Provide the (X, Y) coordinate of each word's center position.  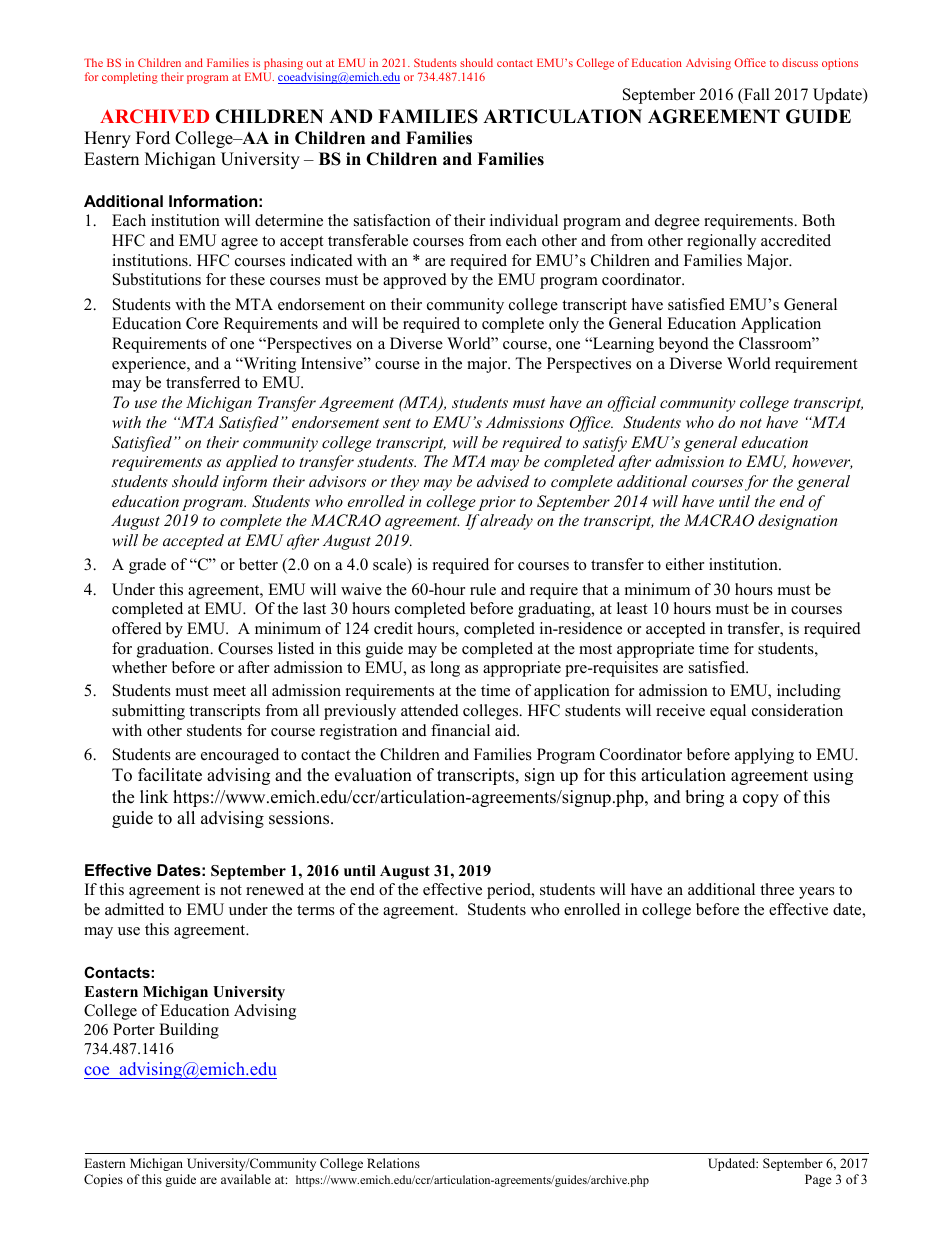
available (246, 1179)
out (314, 63)
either (685, 564)
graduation (174, 650)
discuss (800, 62)
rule (483, 589)
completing (130, 78)
